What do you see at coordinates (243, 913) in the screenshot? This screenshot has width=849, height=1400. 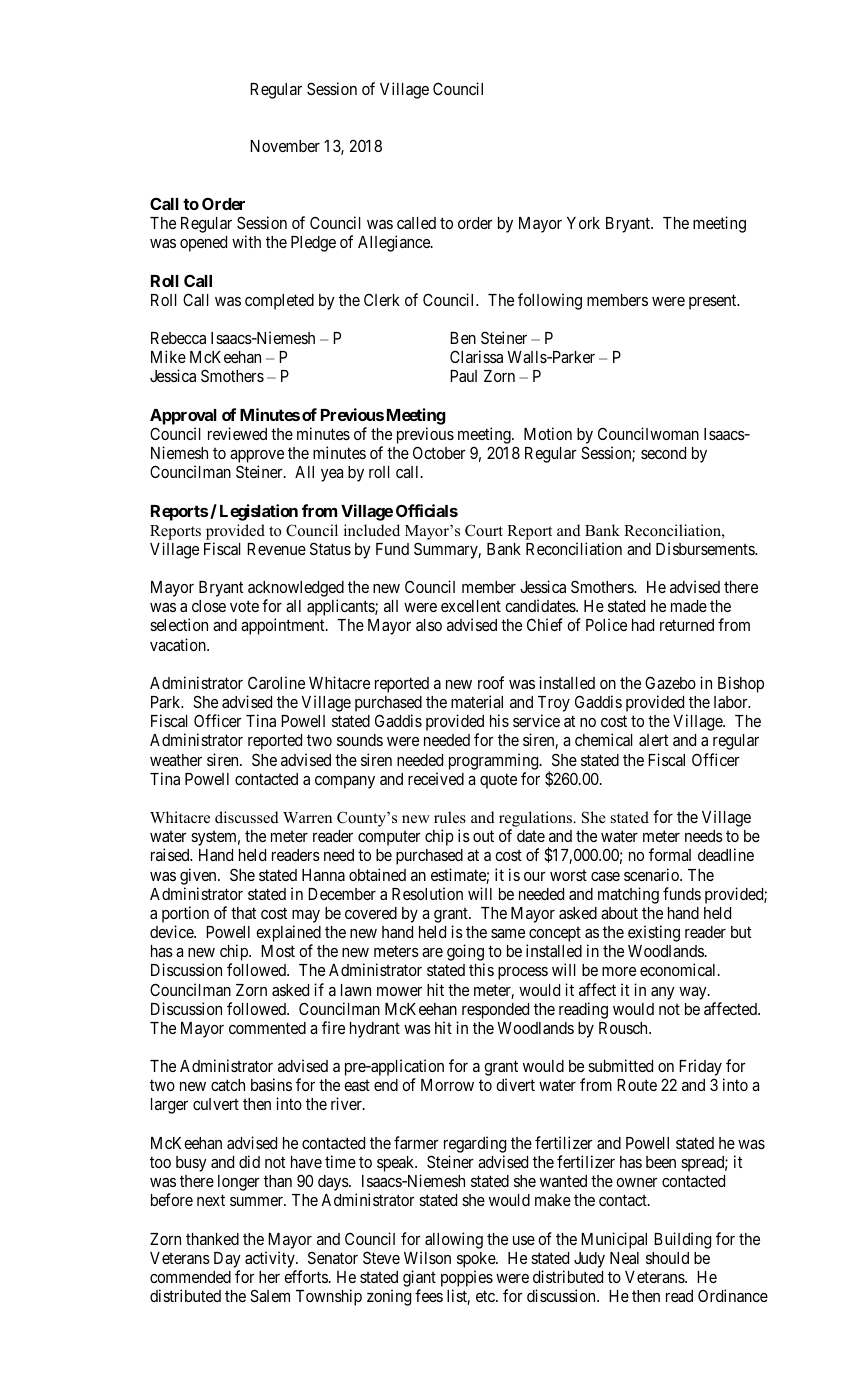 I see `that` at bounding box center [243, 913].
